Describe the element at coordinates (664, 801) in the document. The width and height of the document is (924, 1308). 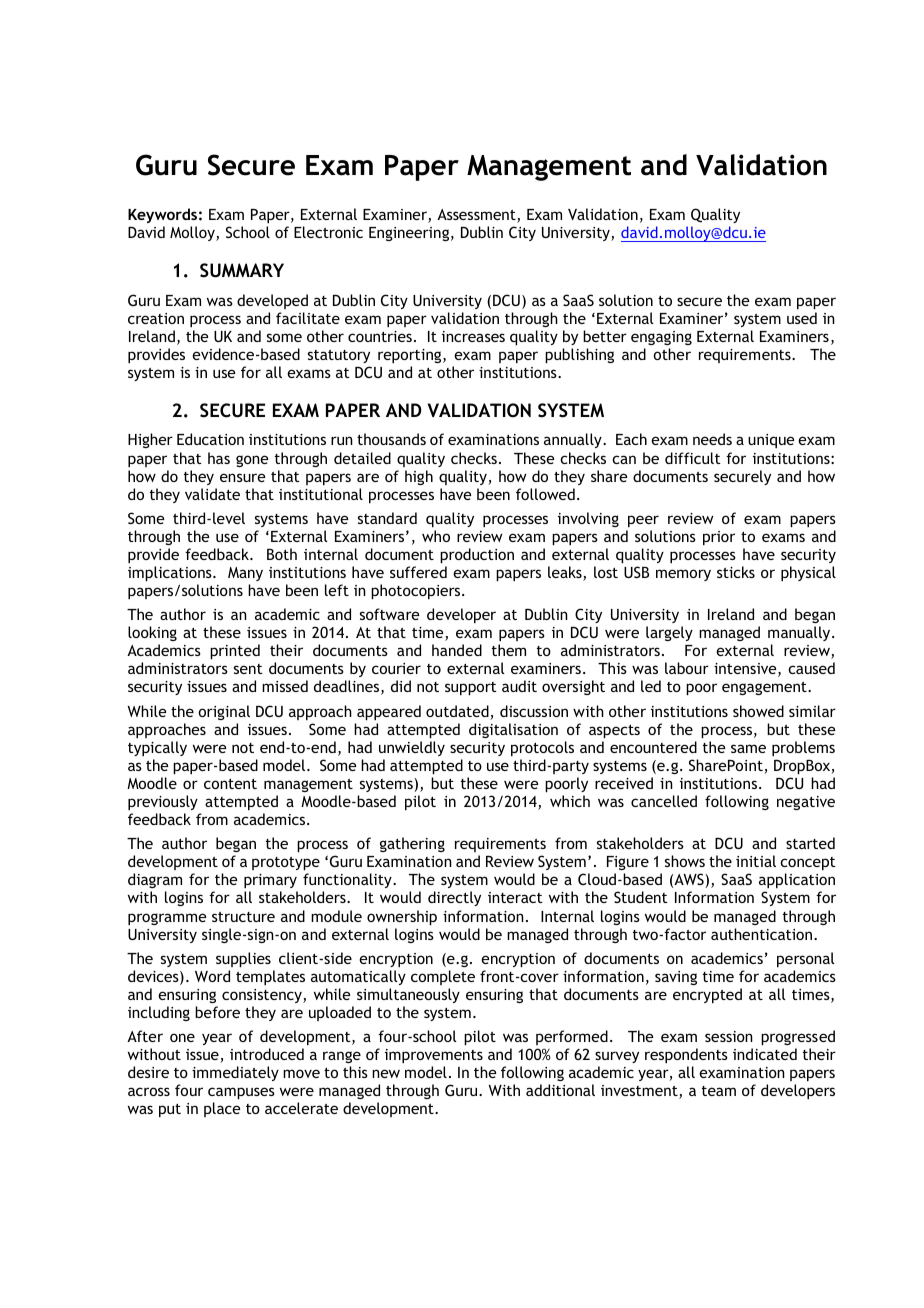
I see `cancelled` at that location.
